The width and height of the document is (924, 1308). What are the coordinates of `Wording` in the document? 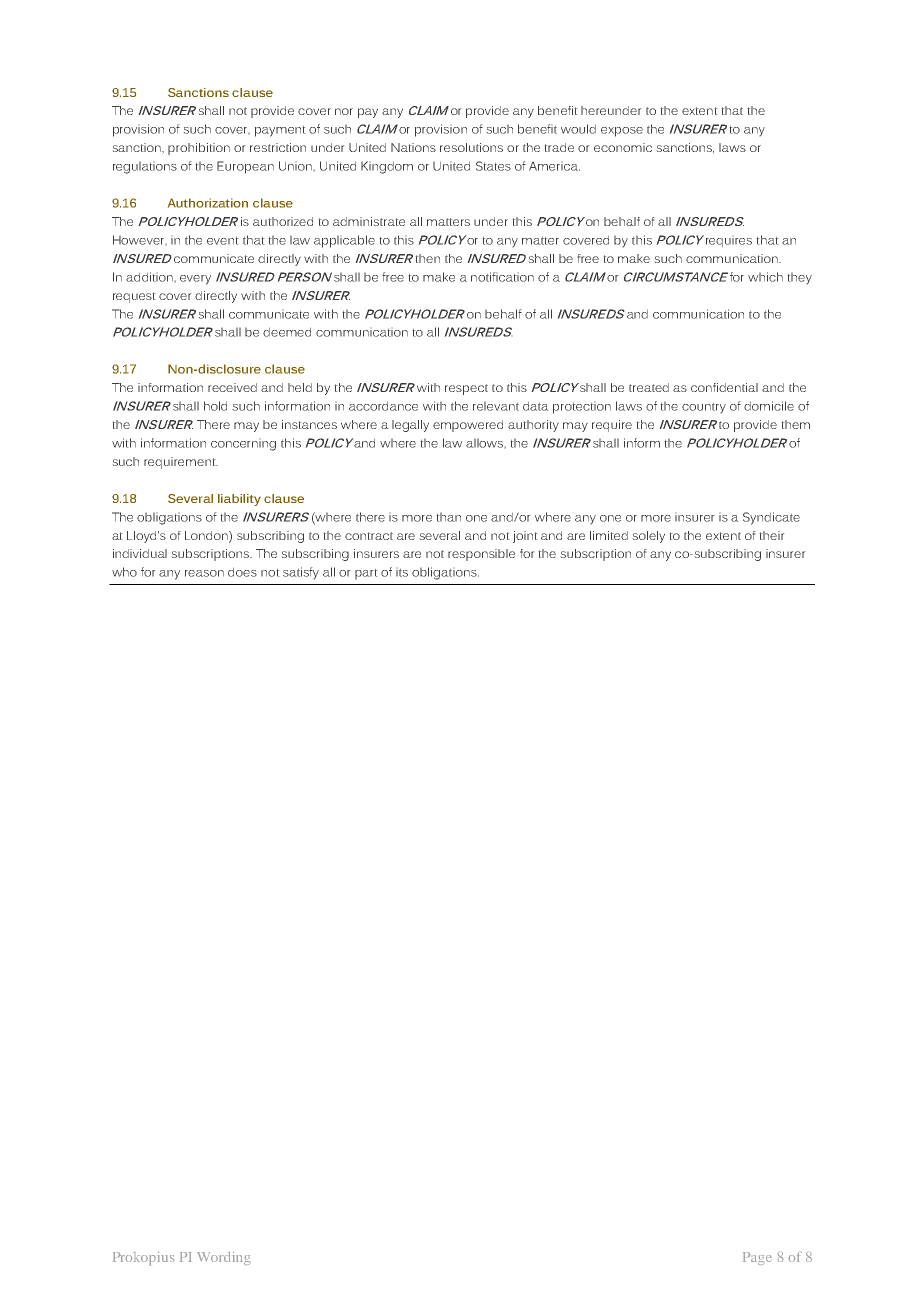 It's located at (223, 1258).
